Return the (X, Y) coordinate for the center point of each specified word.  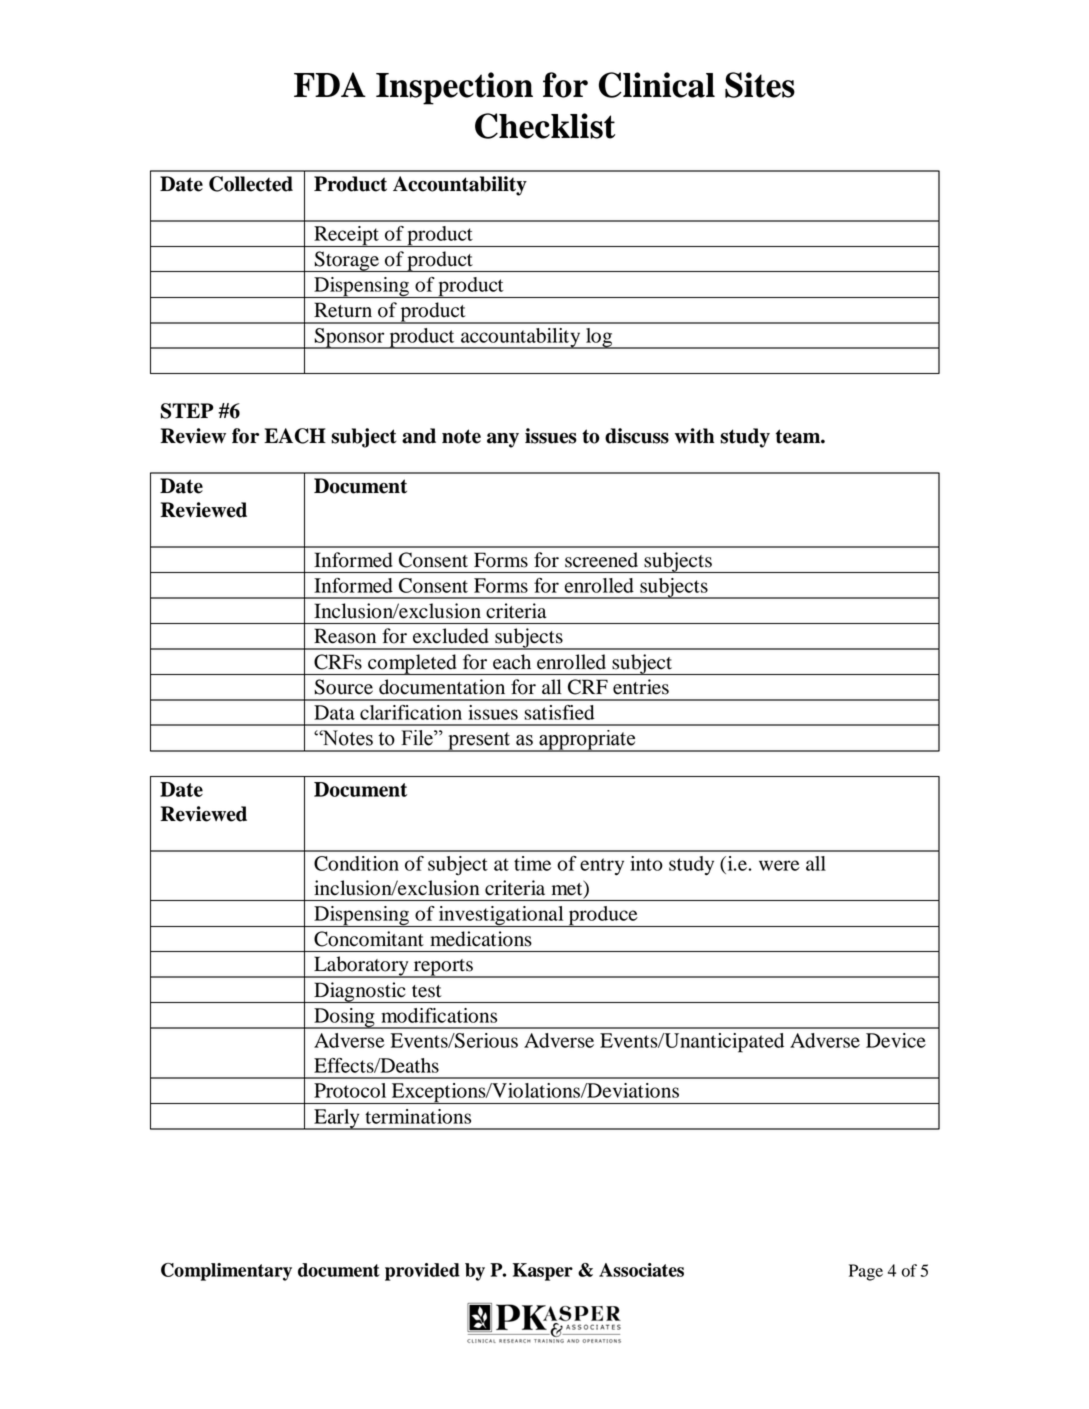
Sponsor (349, 338)
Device (896, 1040)
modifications (439, 1015)
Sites (760, 85)
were (779, 865)
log (599, 338)
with (694, 436)
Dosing (344, 1018)
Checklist (545, 126)
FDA (330, 84)
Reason (345, 636)
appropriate (587, 741)
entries (641, 687)
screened (601, 560)
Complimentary (226, 1272)
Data (334, 712)
